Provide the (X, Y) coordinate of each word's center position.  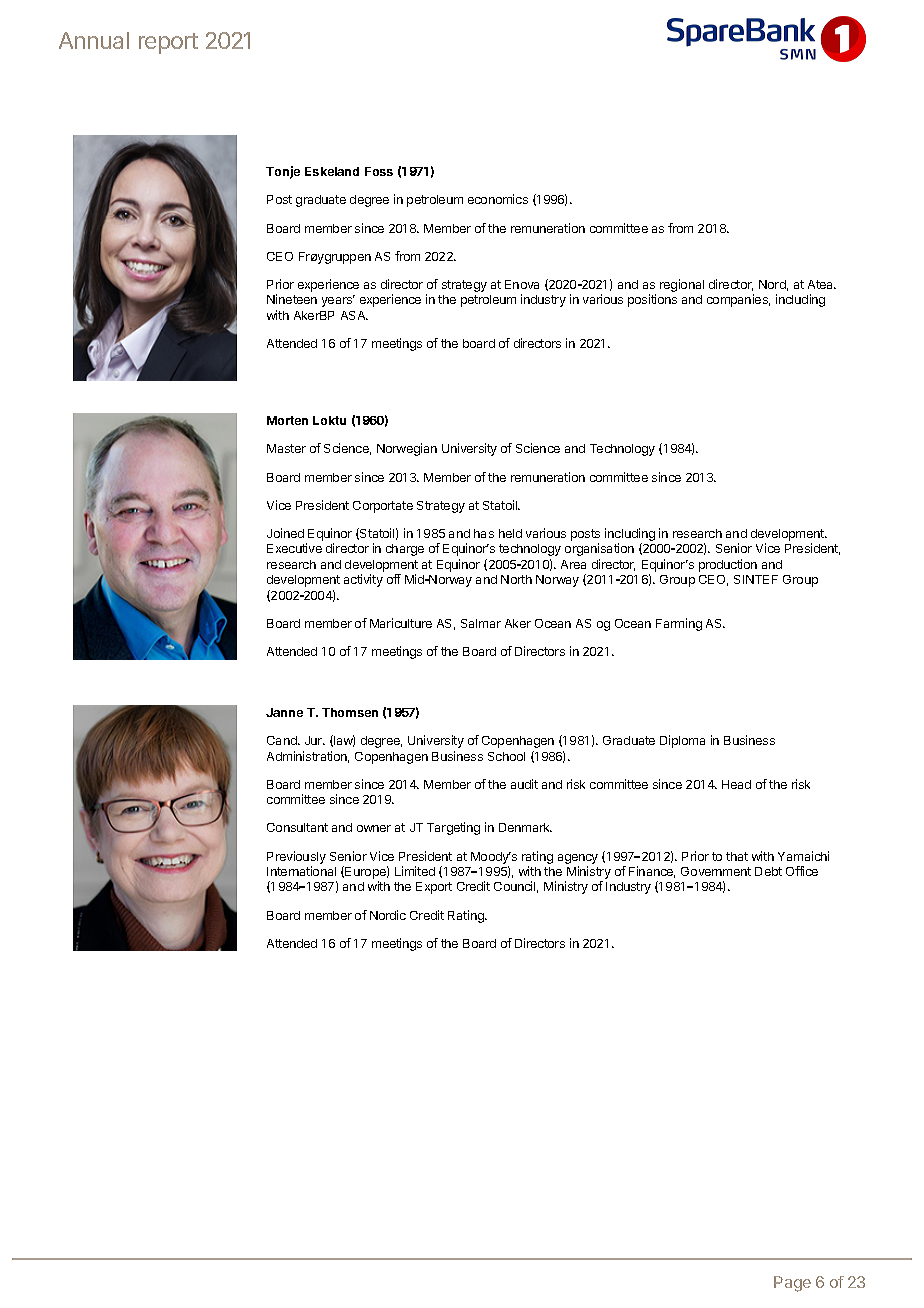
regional (682, 285)
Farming (679, 624)
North (516, 579)
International (301, 871)
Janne (284, 712)
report (168, 43)
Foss (379, 171)
